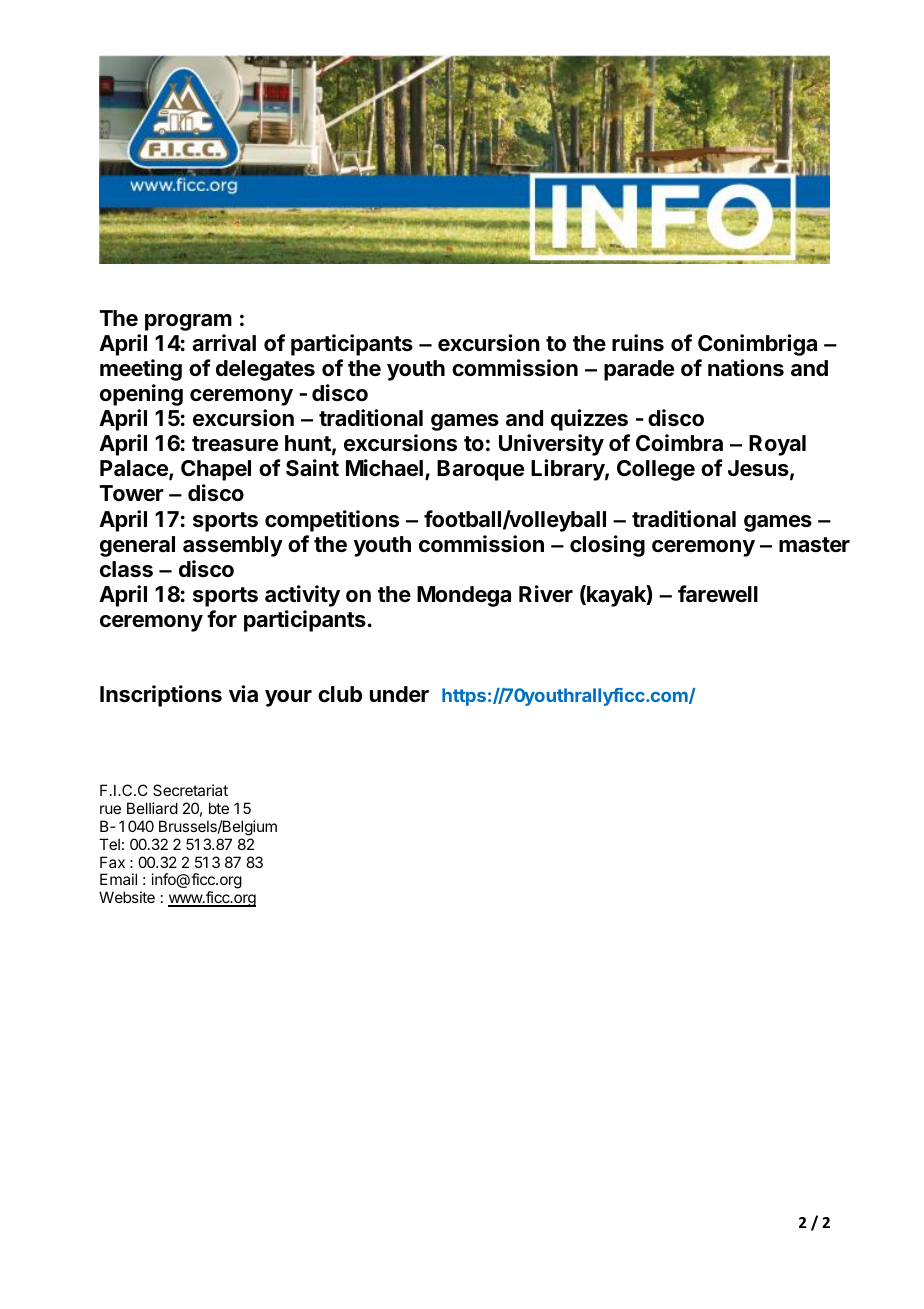 The width and height of the screenshot is (924, 1309). What do you see at coordinates (746, 368) in the screenshot?
I see `nations` at bounding box center [746, 368].
